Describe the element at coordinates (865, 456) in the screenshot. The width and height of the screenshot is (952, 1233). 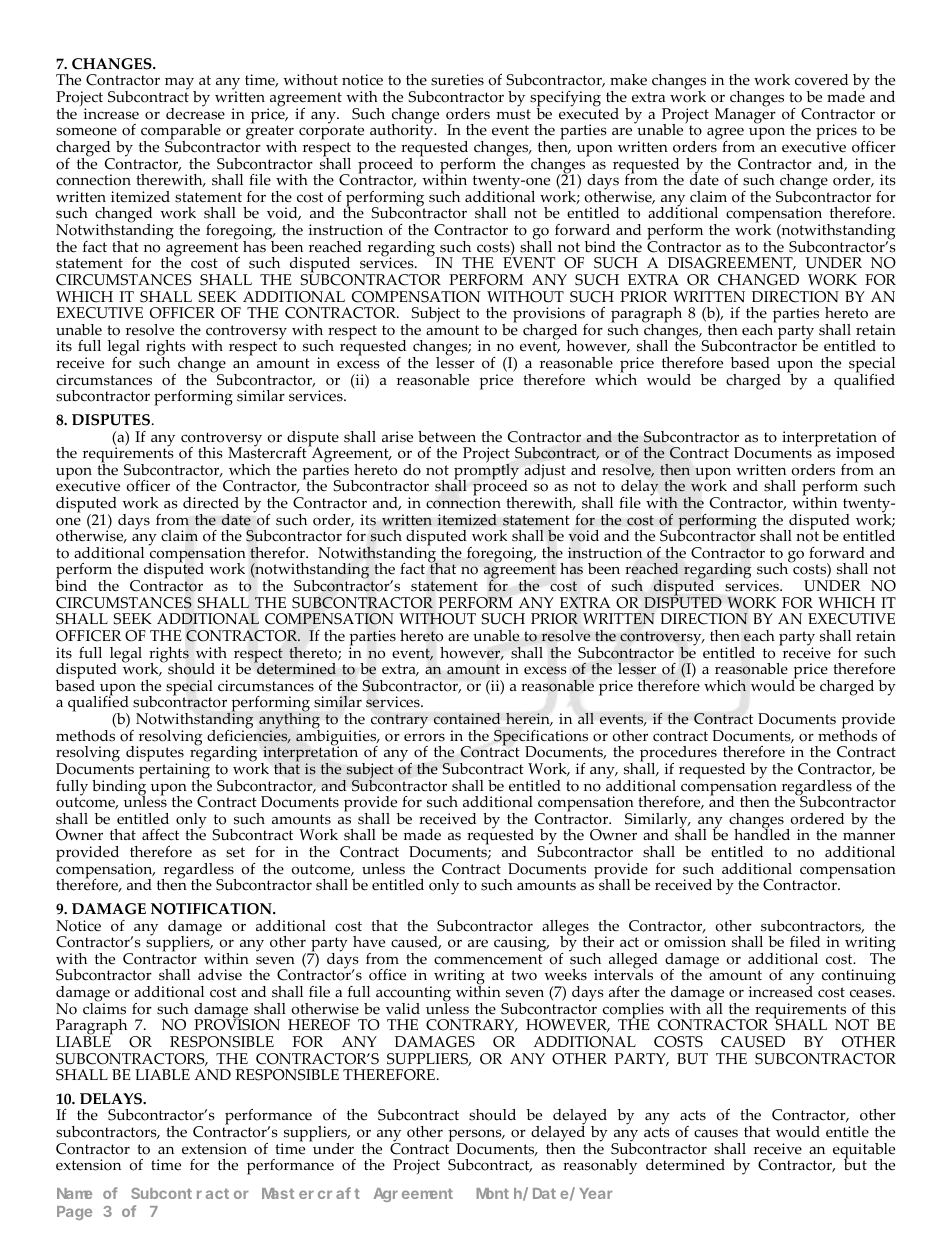
I see `imposed` at that location.
